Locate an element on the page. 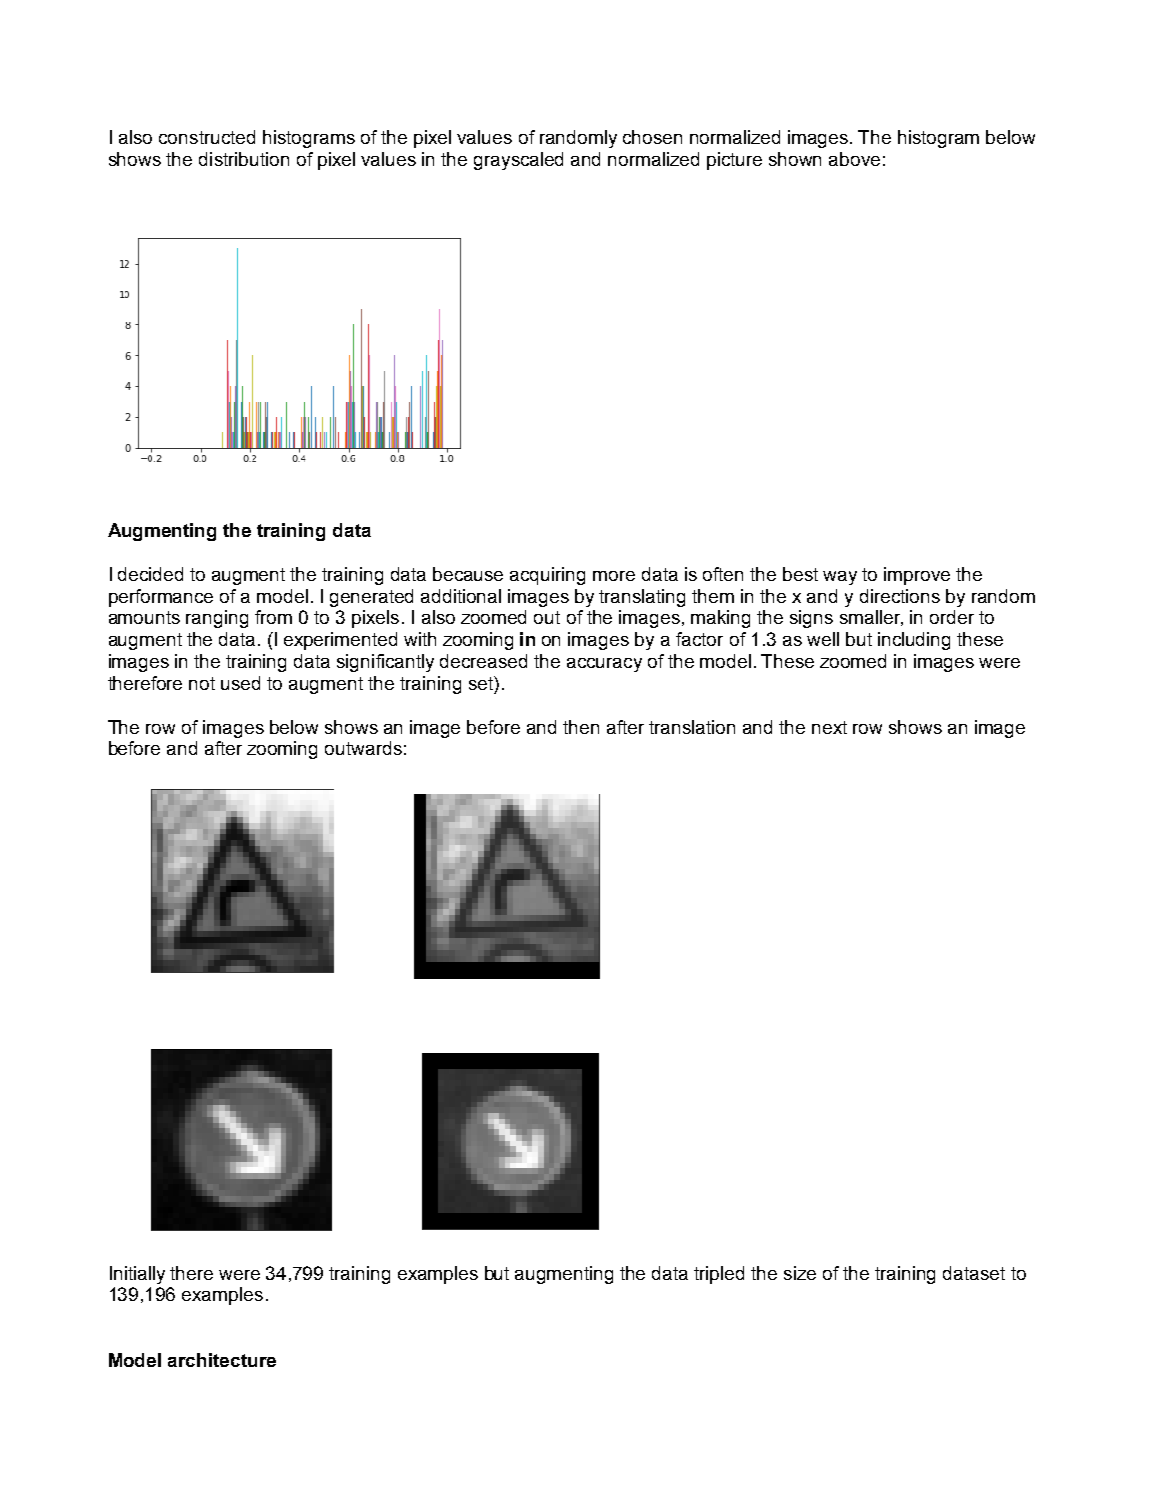  architecture is located at coordinates (222, 1360).
